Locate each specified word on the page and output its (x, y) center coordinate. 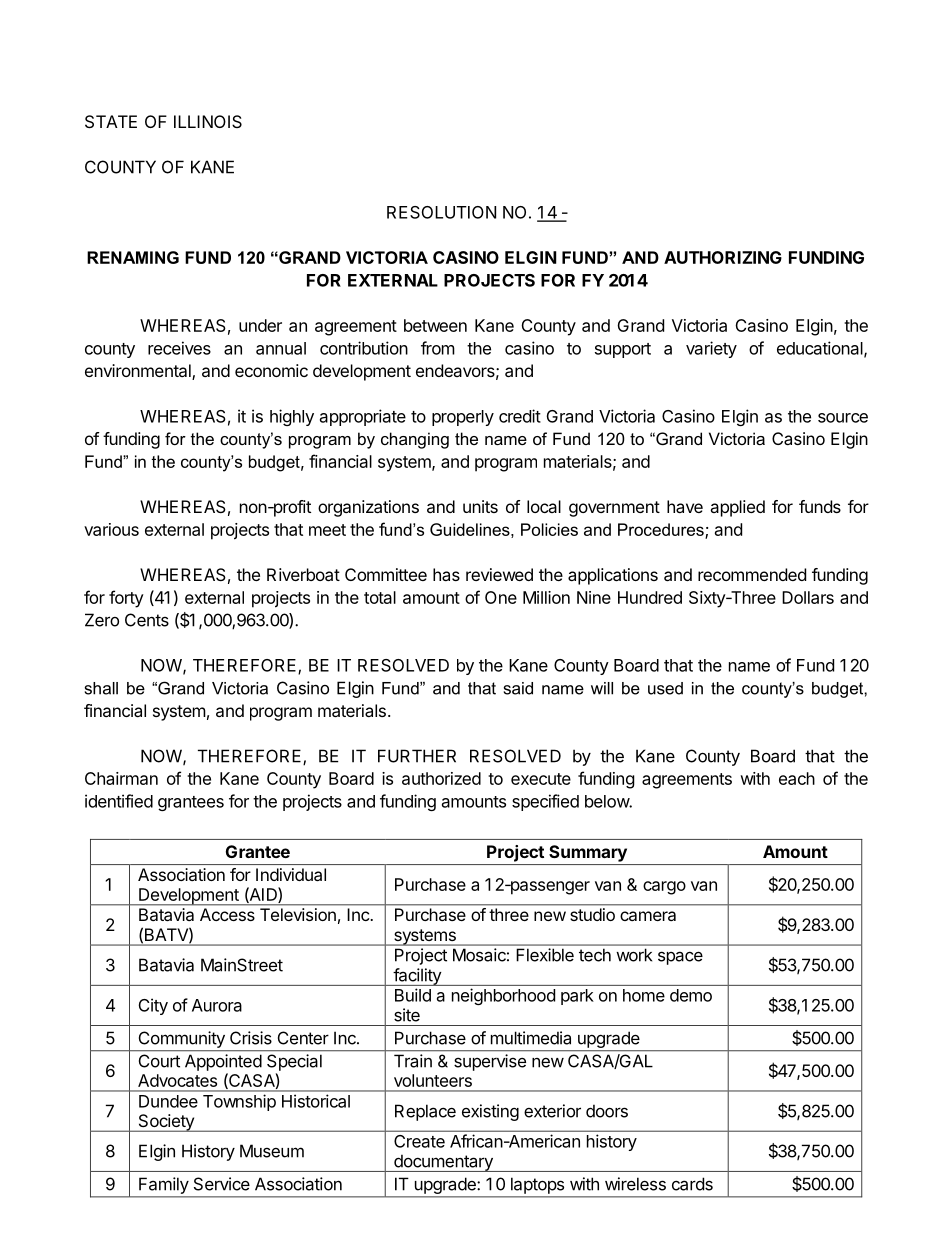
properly (463, 418)
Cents (147, 620)
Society (166, 1123)
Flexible (545, 955)
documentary (443, 1163)
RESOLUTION (441, 212)
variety (711, 349)
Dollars (808, 597)
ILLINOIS (208, 121)
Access (227, 914)
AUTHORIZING (723, 257)
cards (692, 1184)
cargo (664, 888)
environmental (139, 372)
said (518, 688)
